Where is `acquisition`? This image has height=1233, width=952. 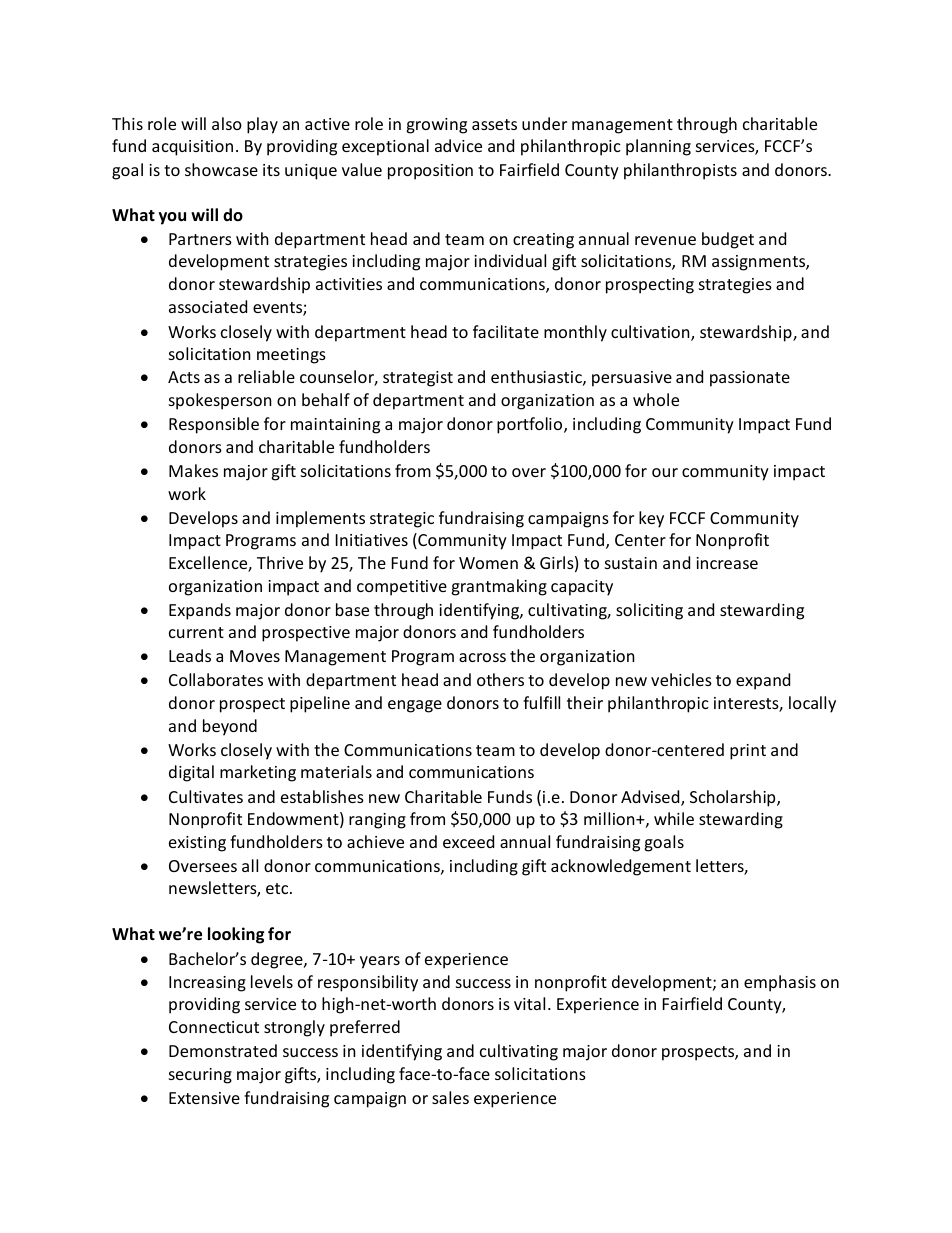 acquisition is located at coordinates (192, 148).
